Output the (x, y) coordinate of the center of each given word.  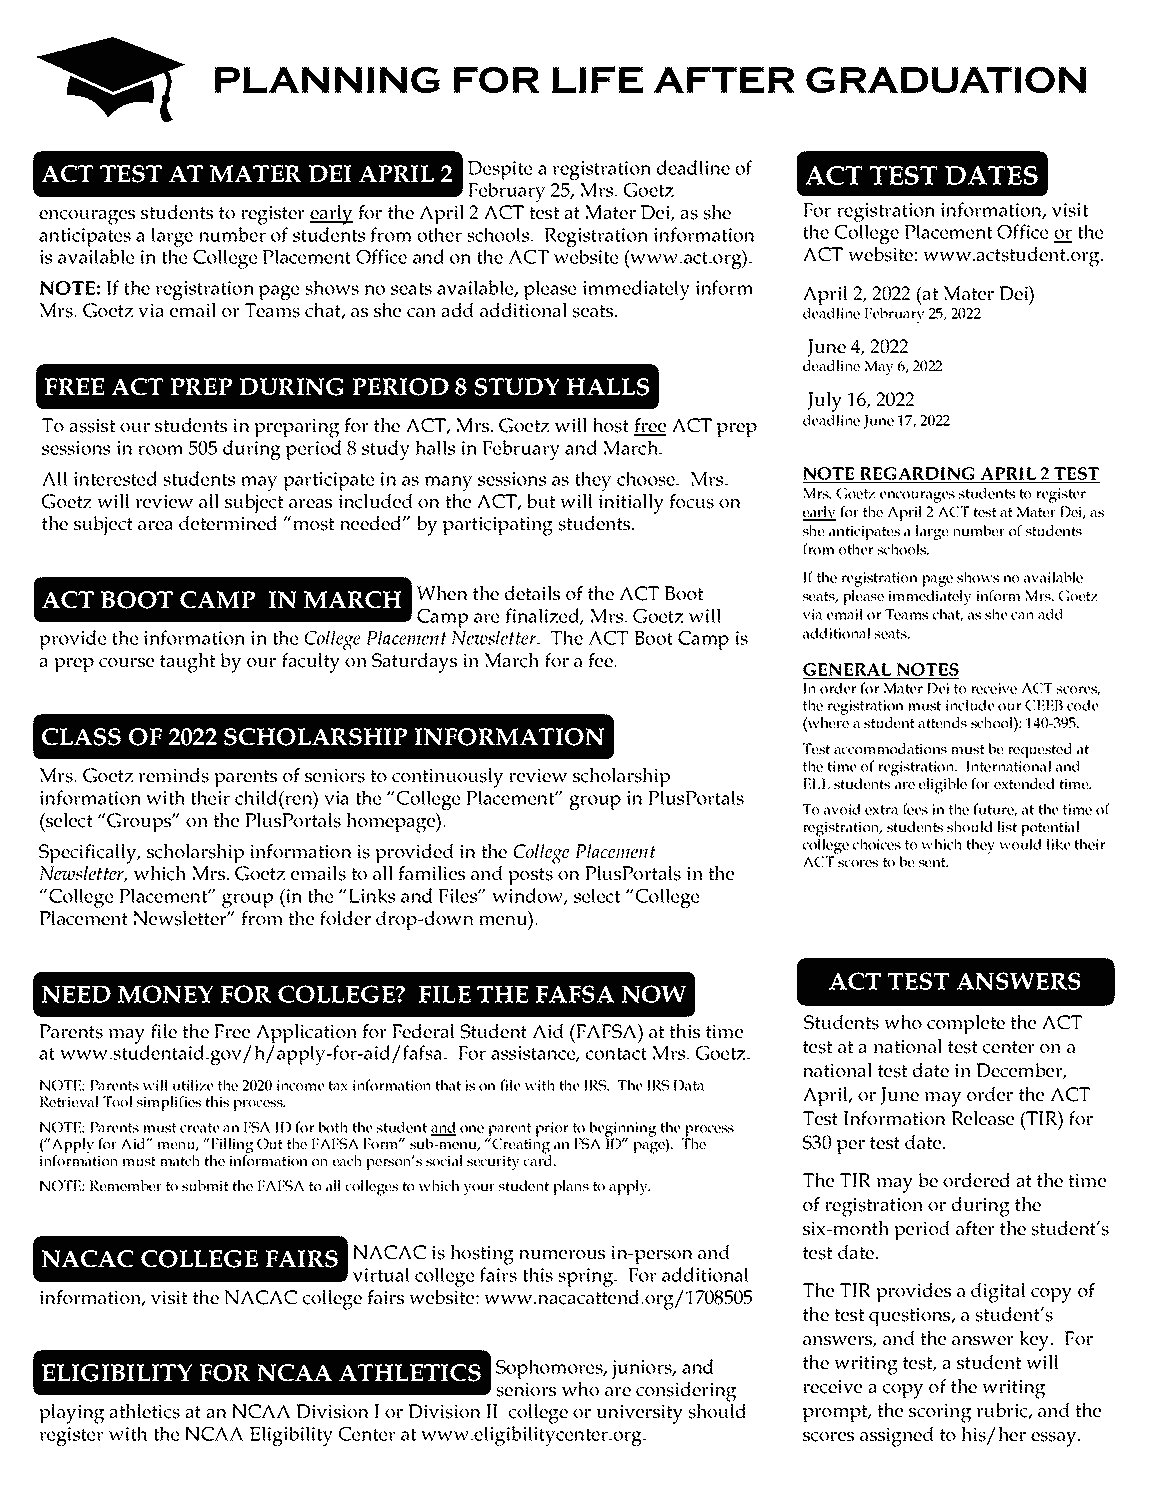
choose (647, 478)
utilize (193, 1085)
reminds (173, 775)
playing (71, 1414)
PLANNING (327, 80)
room (161, 450)
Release (982, 1118)
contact (616, 1053)
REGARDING (918, 475)
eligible (943, 786)
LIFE (597, 80)
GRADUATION (946, 79)
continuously (448, 778)
